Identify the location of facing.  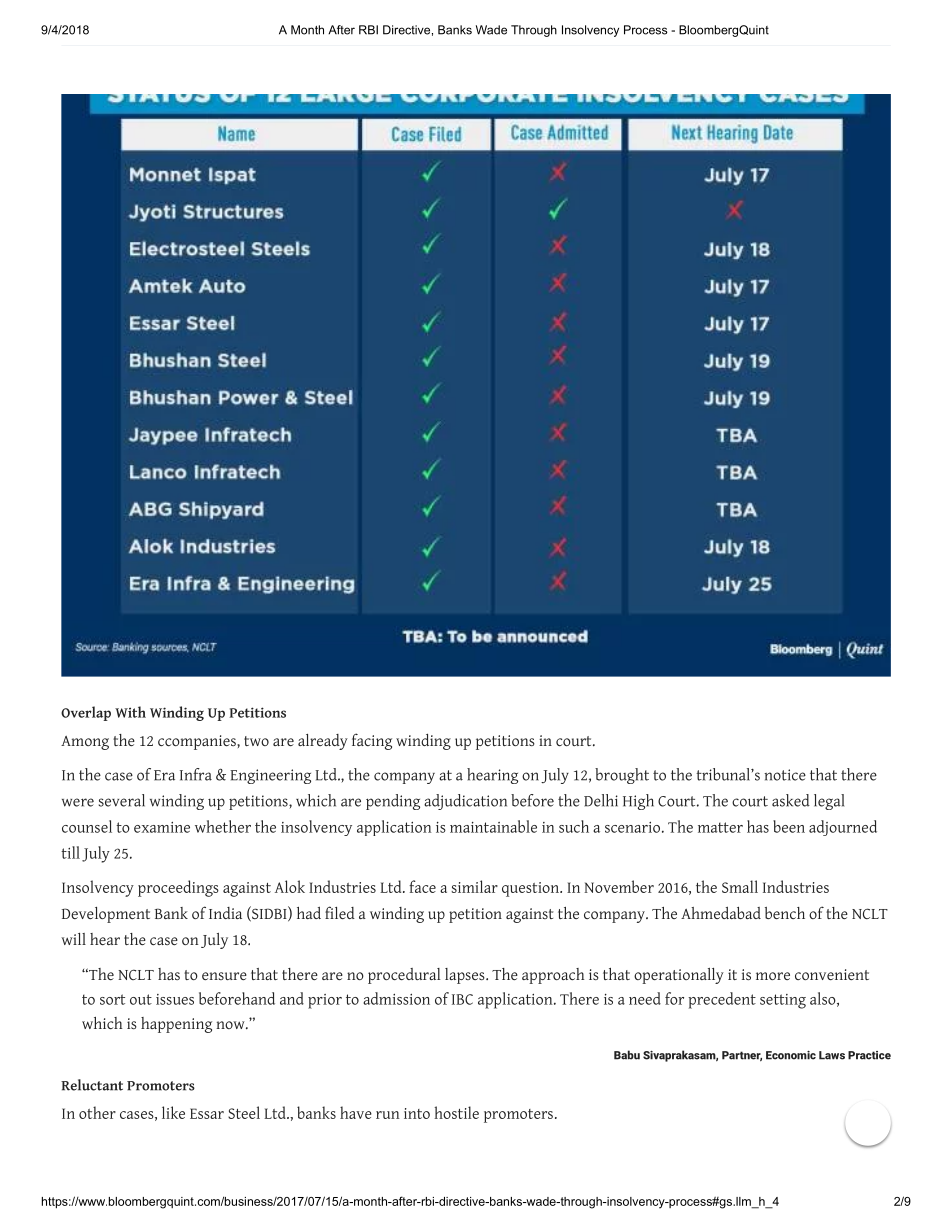
(372, 741).
